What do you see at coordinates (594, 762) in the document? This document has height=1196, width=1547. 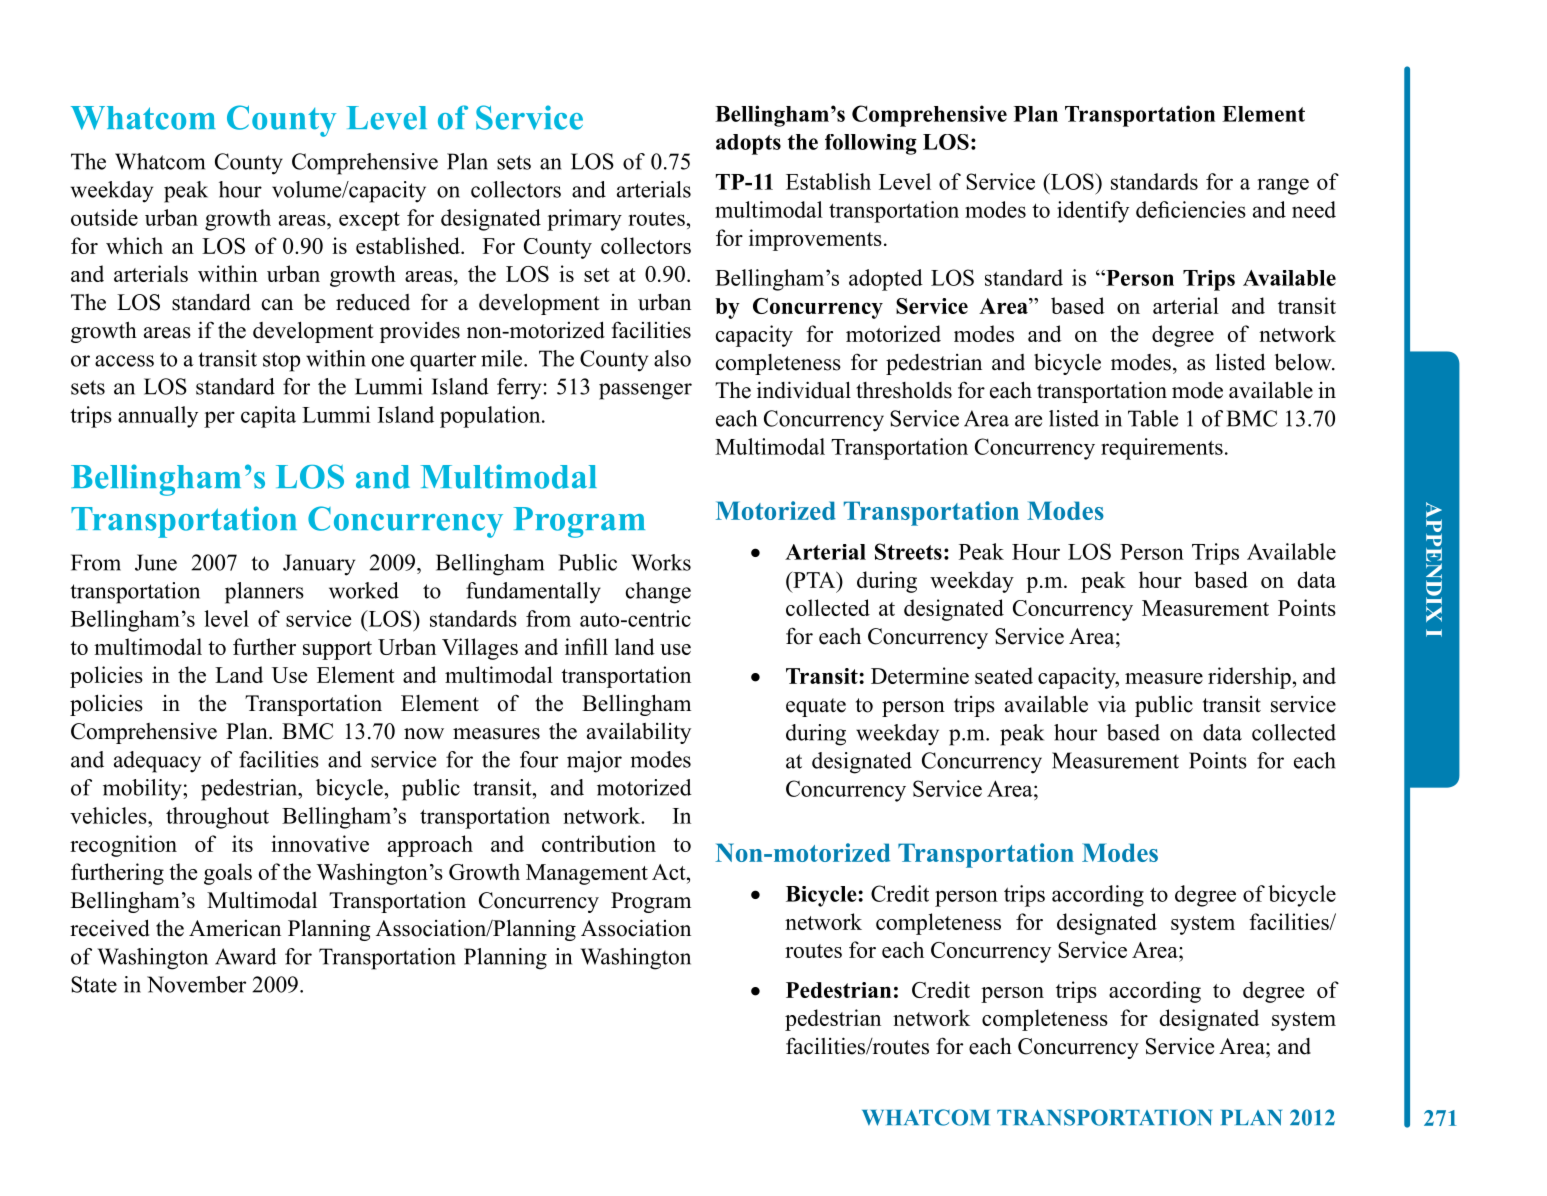 I see `major` at bounding box center [594, 762].
